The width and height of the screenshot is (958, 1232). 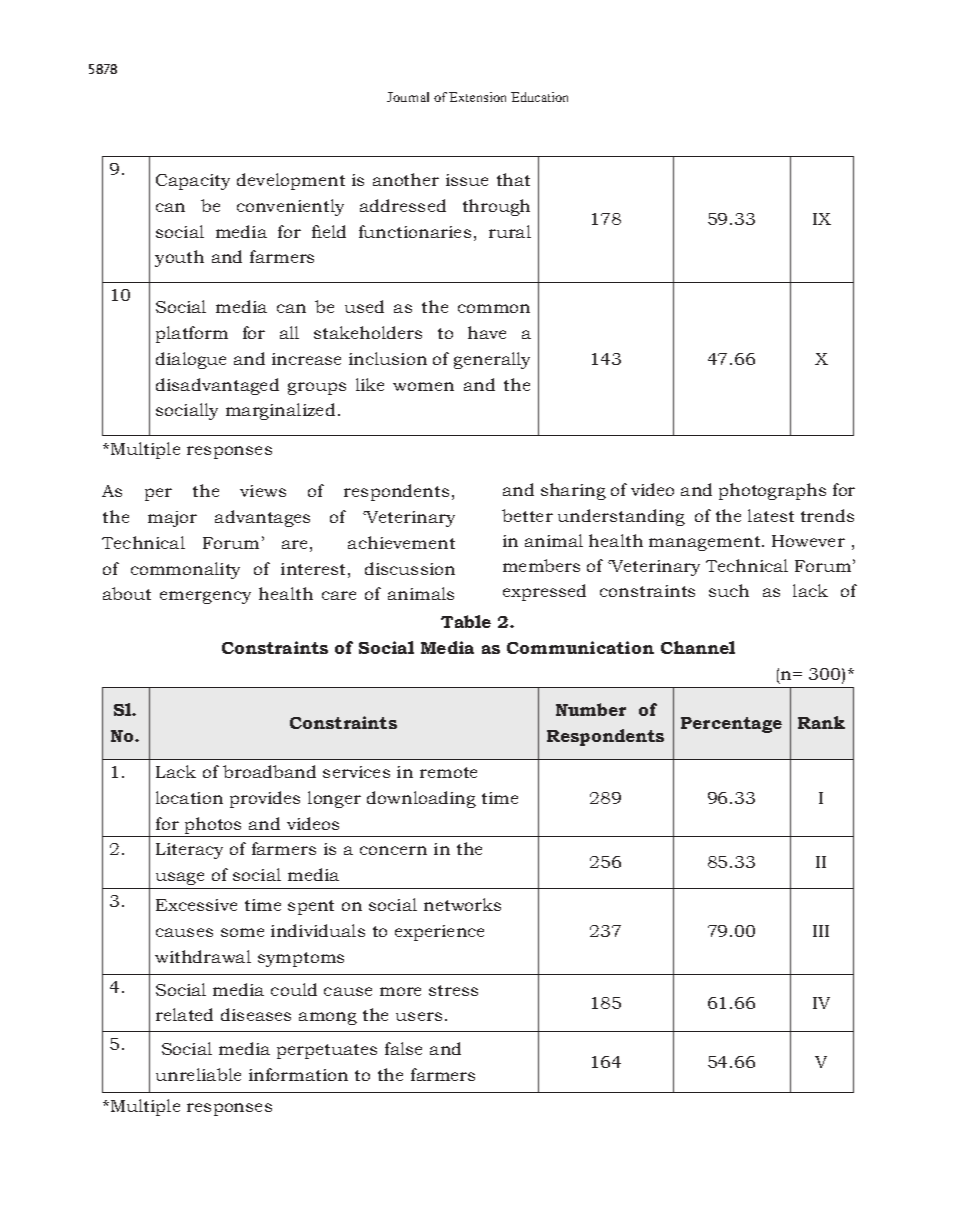 I want to click on emergency, so click(x=205, y=597).
